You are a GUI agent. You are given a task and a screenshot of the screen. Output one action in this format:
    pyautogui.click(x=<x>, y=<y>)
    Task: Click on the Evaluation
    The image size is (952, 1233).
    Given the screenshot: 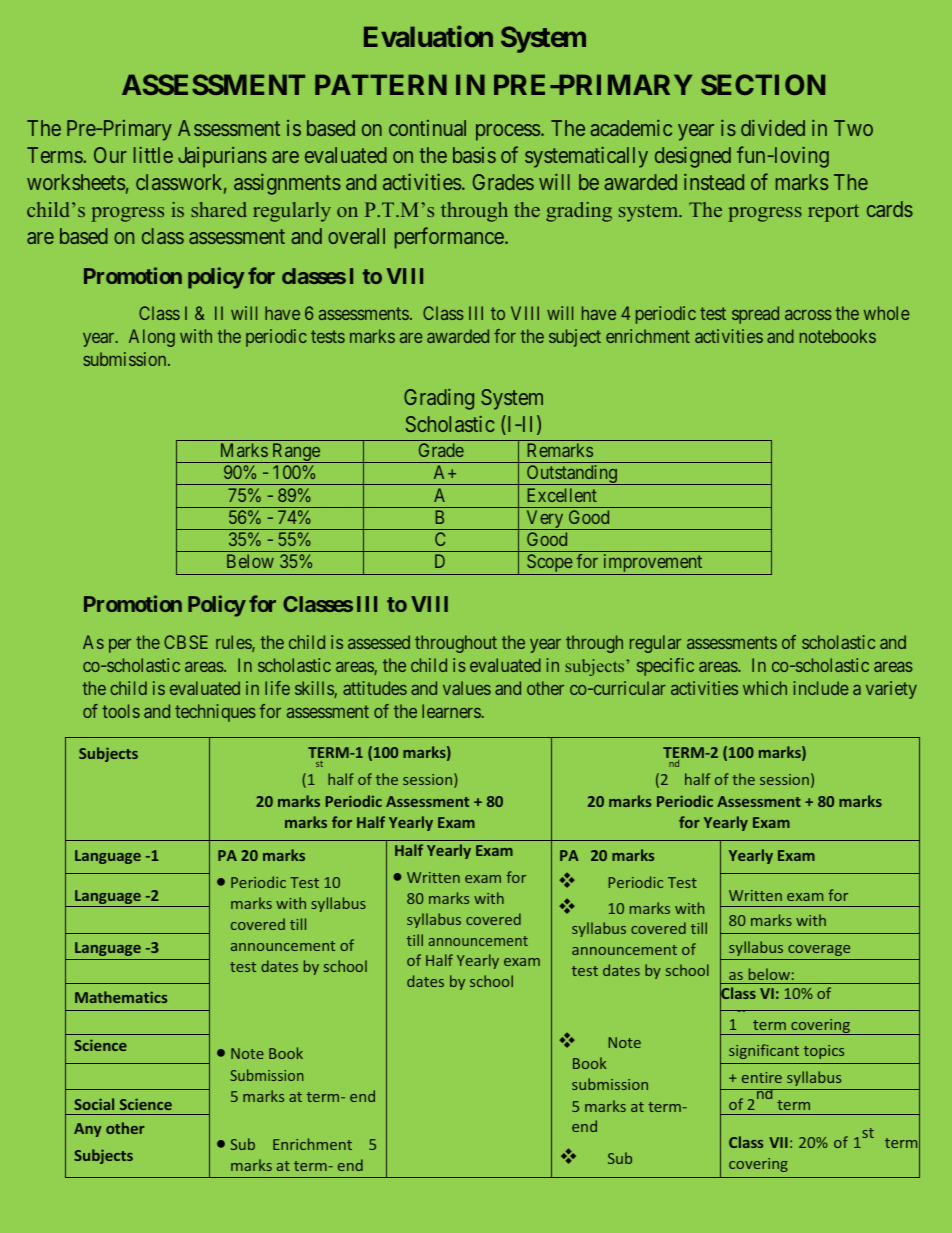 What is the action you would take?
    pyautogui.click(x=428, y=36)
